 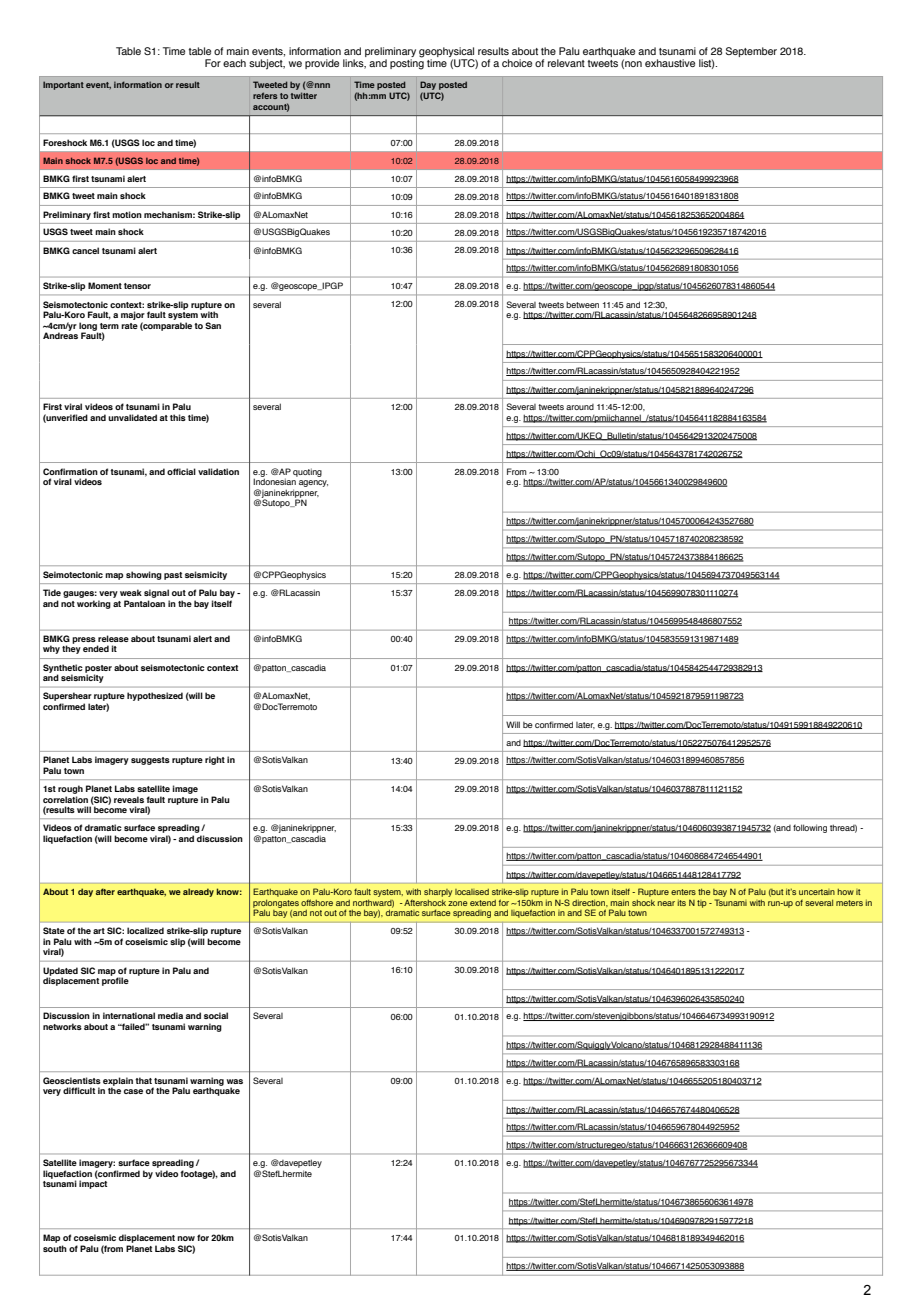 I want to click on impact, so click(x=93, y=1184).
